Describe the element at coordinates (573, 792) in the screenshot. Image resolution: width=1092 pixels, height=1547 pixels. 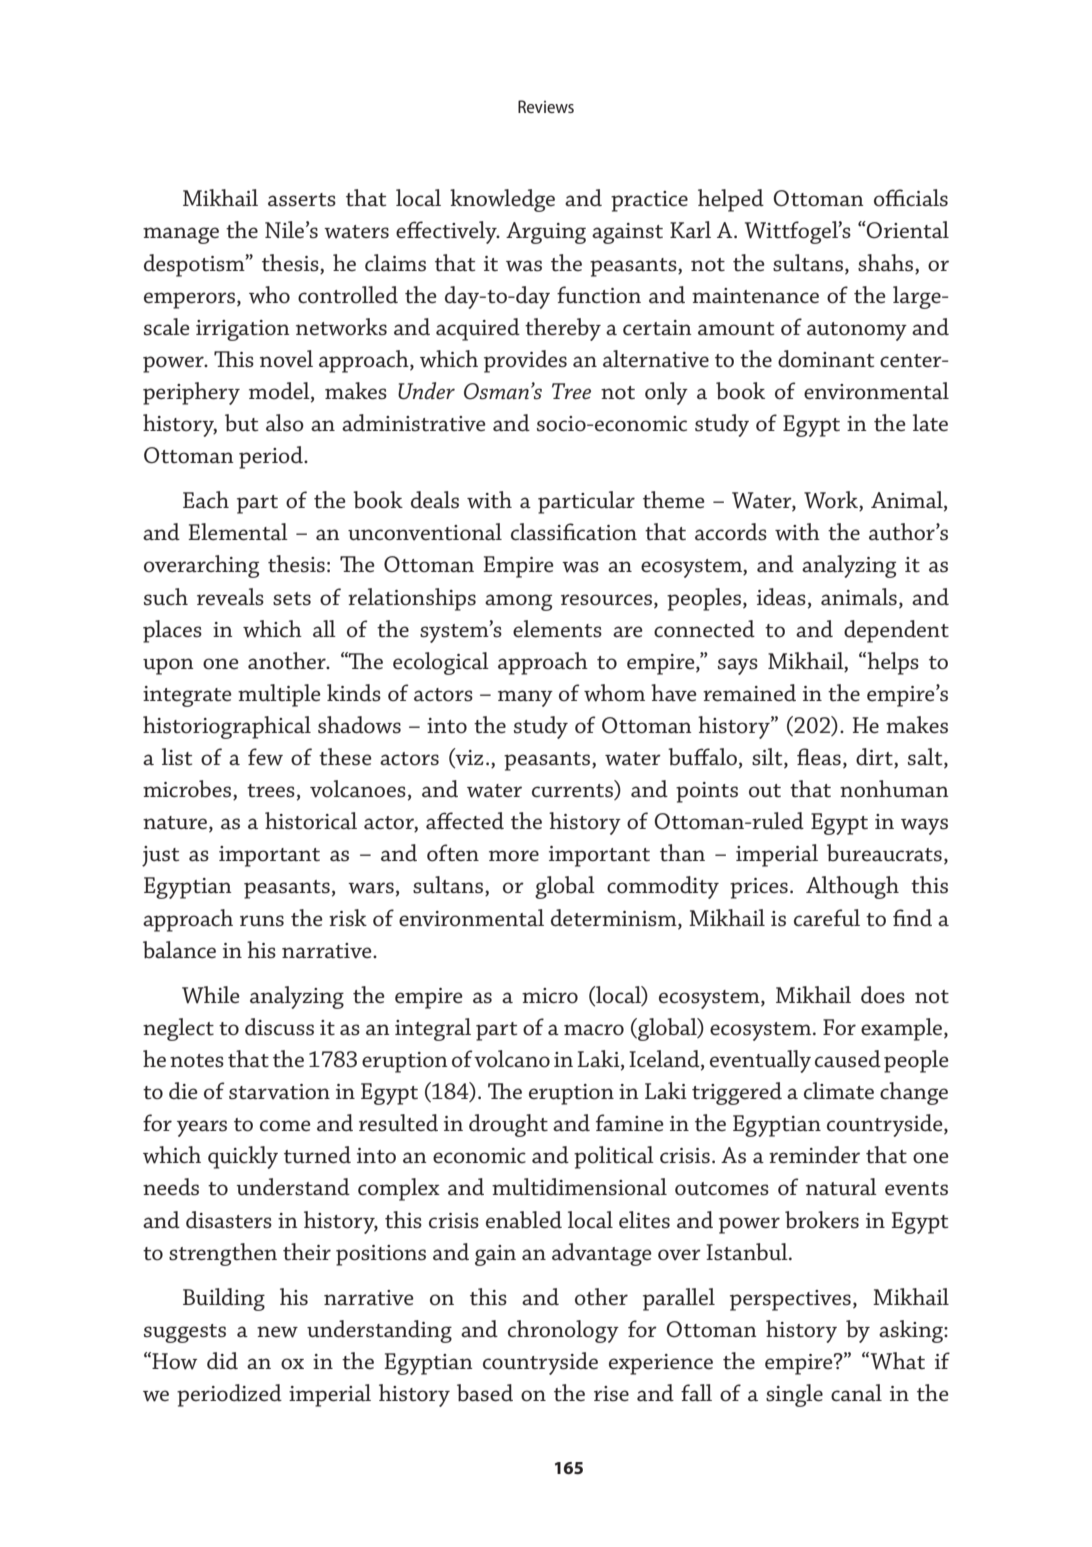
I see `currents` at that location.
